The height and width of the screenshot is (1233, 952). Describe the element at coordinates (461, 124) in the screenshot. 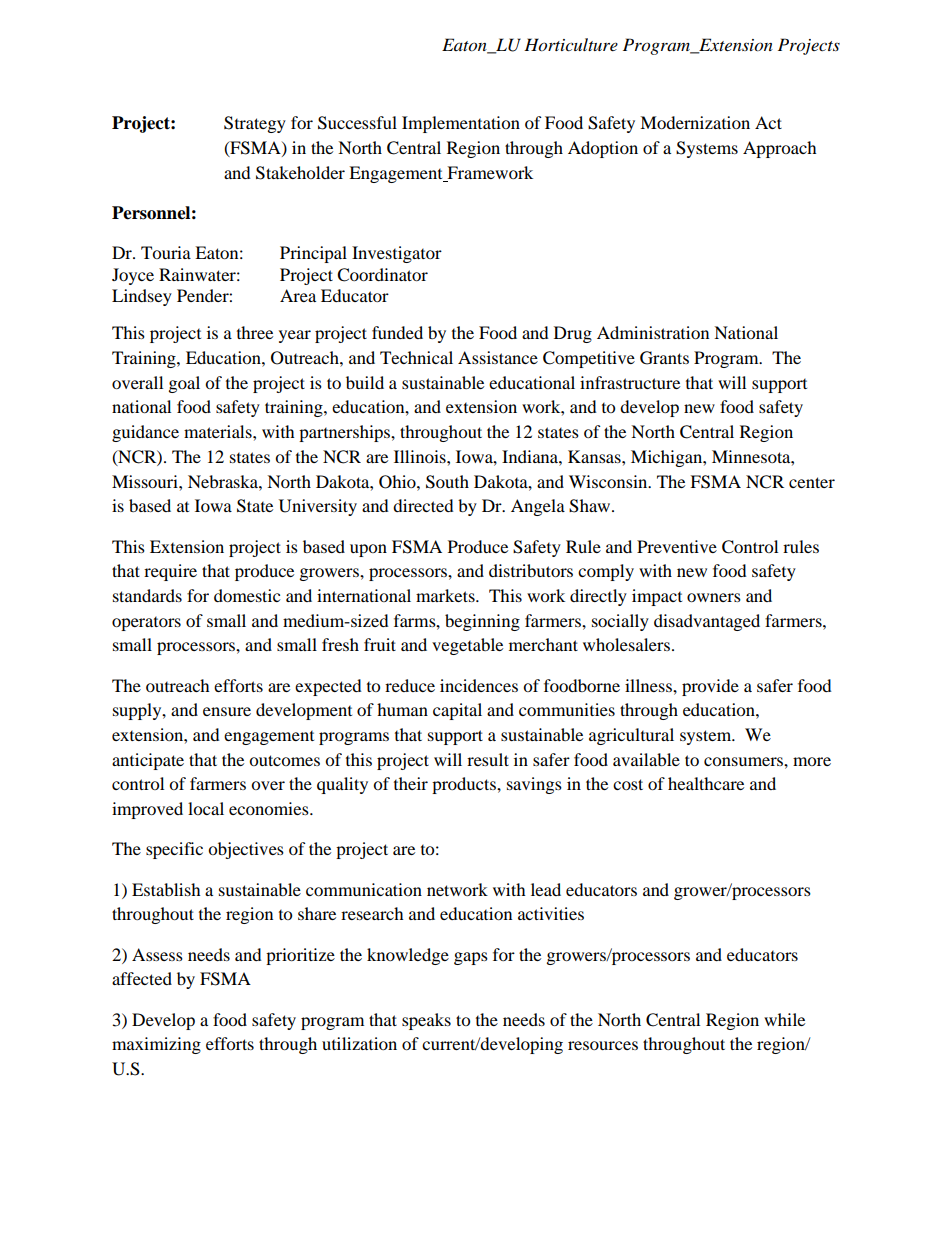

I see `Implementation` at that location.
